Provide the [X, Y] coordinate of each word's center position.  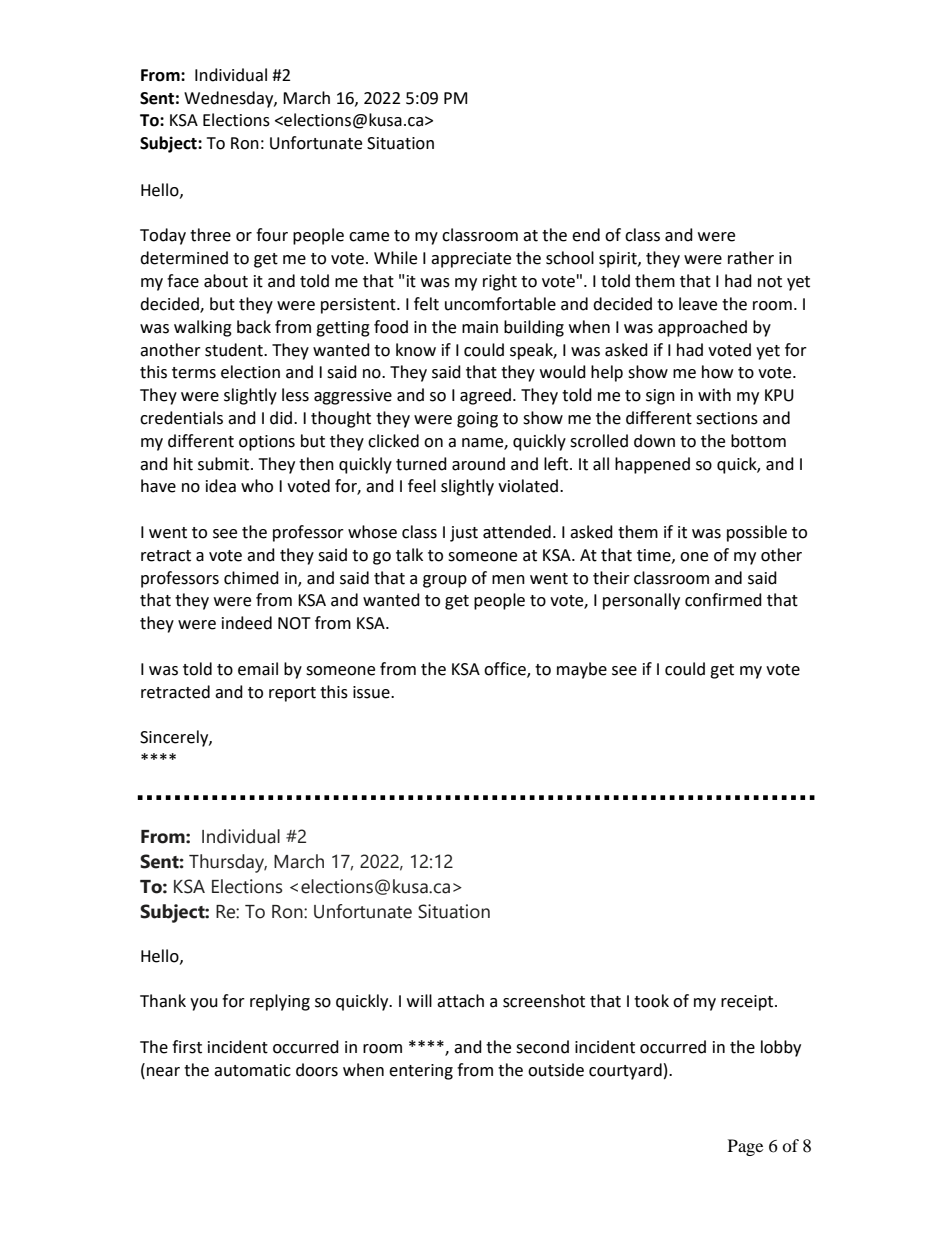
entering [421, 1072]
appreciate [471, 260]
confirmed [723, 600]
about [226, 281]
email [258, 669]
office [506, 670]
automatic [252, 1070]
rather [751, 258]
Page [745, 1147]
